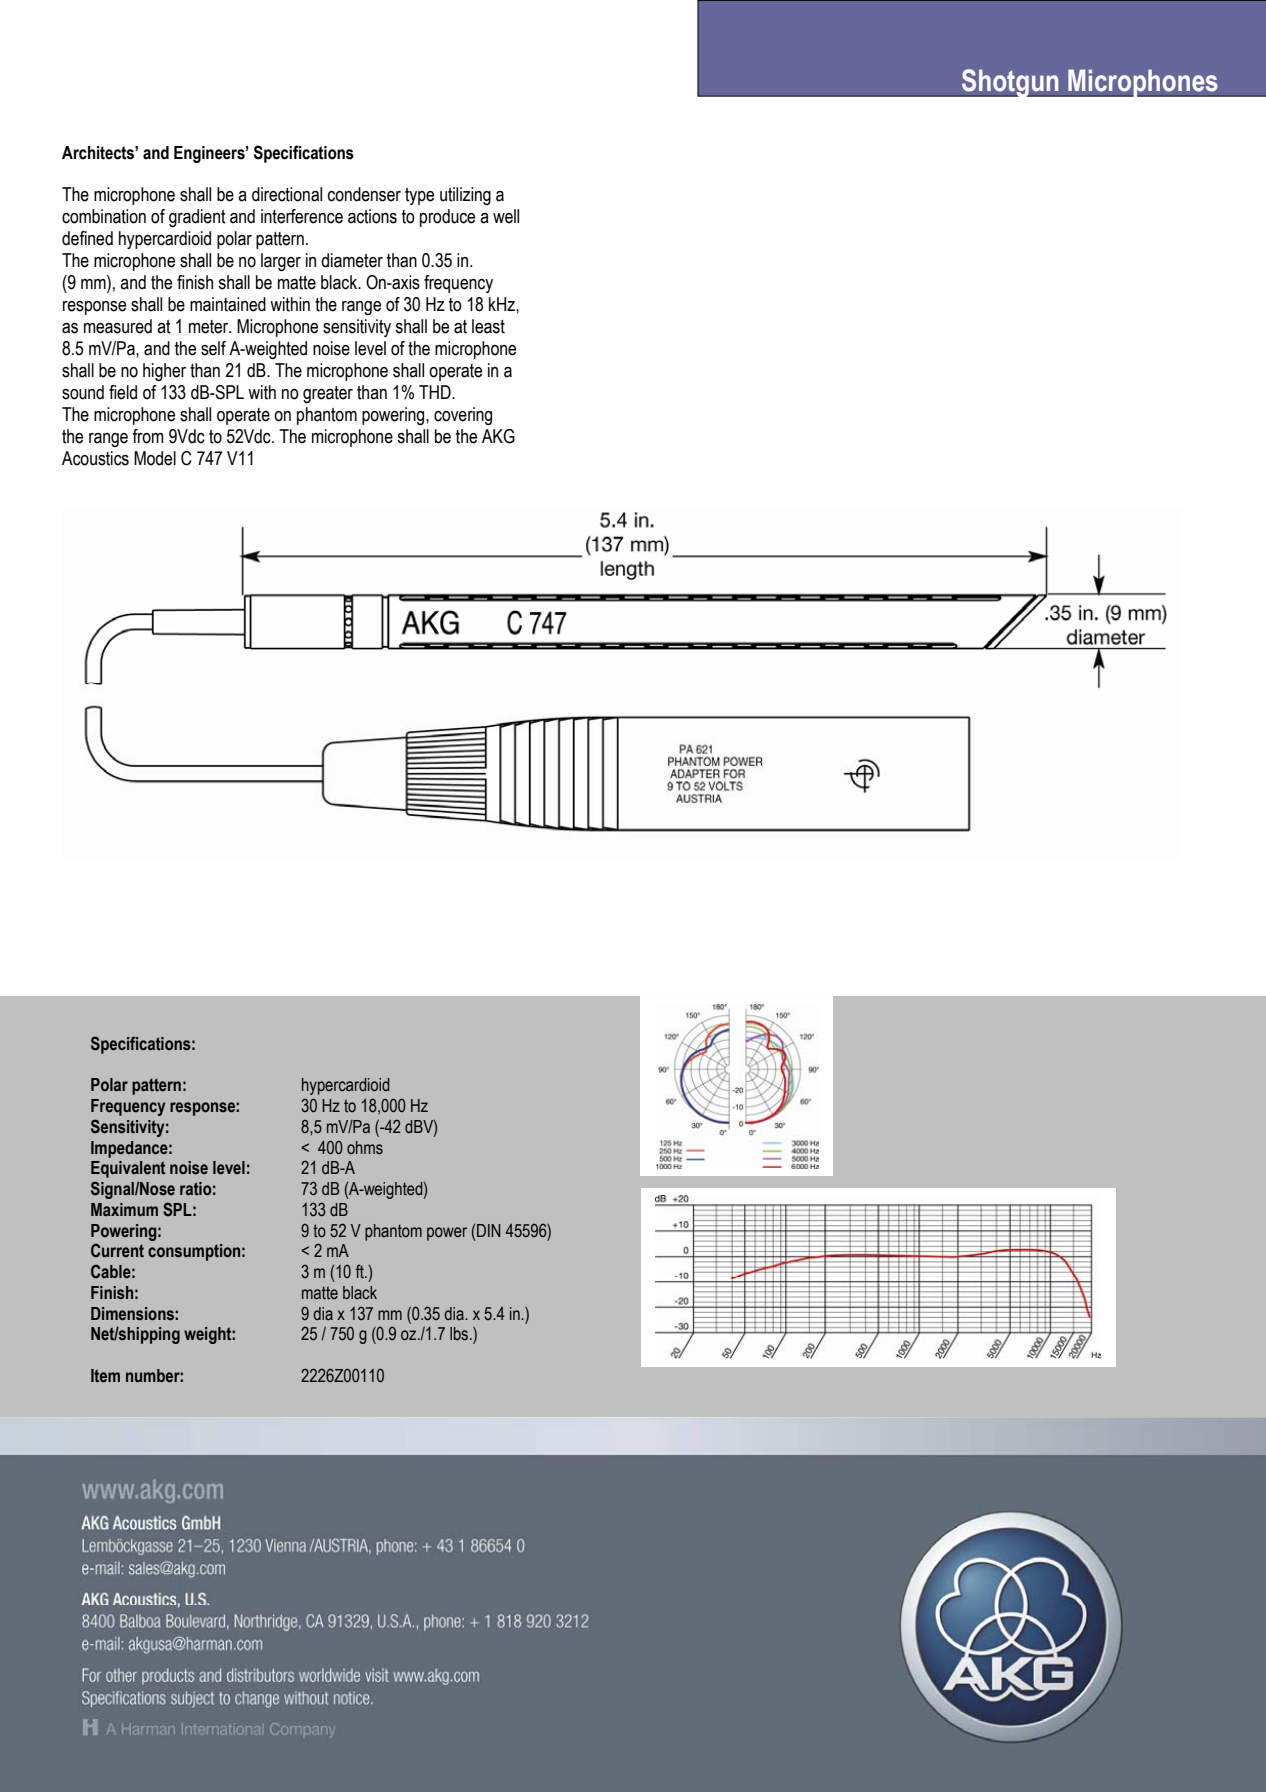  I want to click on Item, so click(105, 1376).
